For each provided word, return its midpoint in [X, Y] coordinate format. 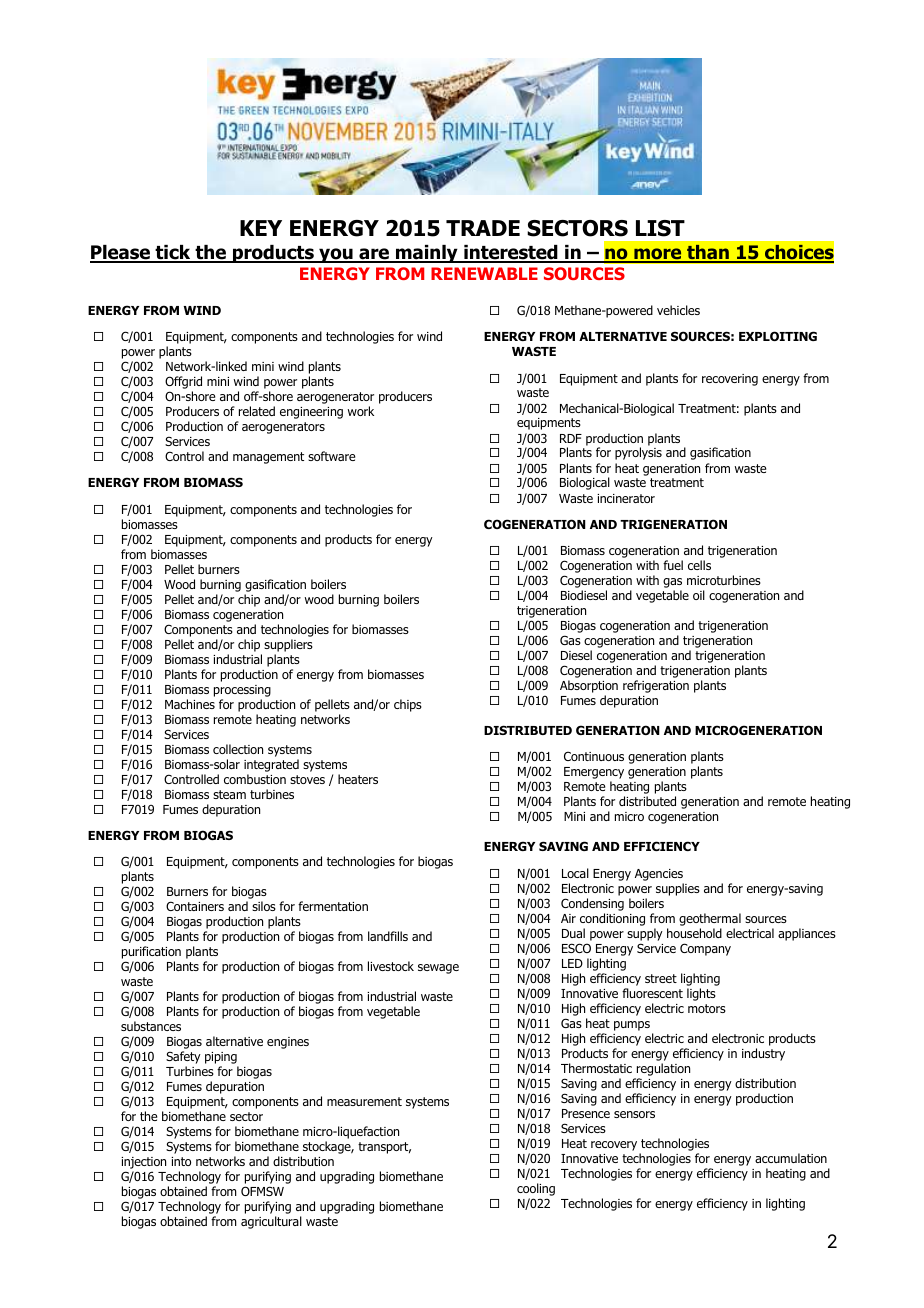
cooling [536, 1189]
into [181, 1161]
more [658, 255]
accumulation [791, 1158]
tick [173, 253]
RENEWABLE [484, 273]
